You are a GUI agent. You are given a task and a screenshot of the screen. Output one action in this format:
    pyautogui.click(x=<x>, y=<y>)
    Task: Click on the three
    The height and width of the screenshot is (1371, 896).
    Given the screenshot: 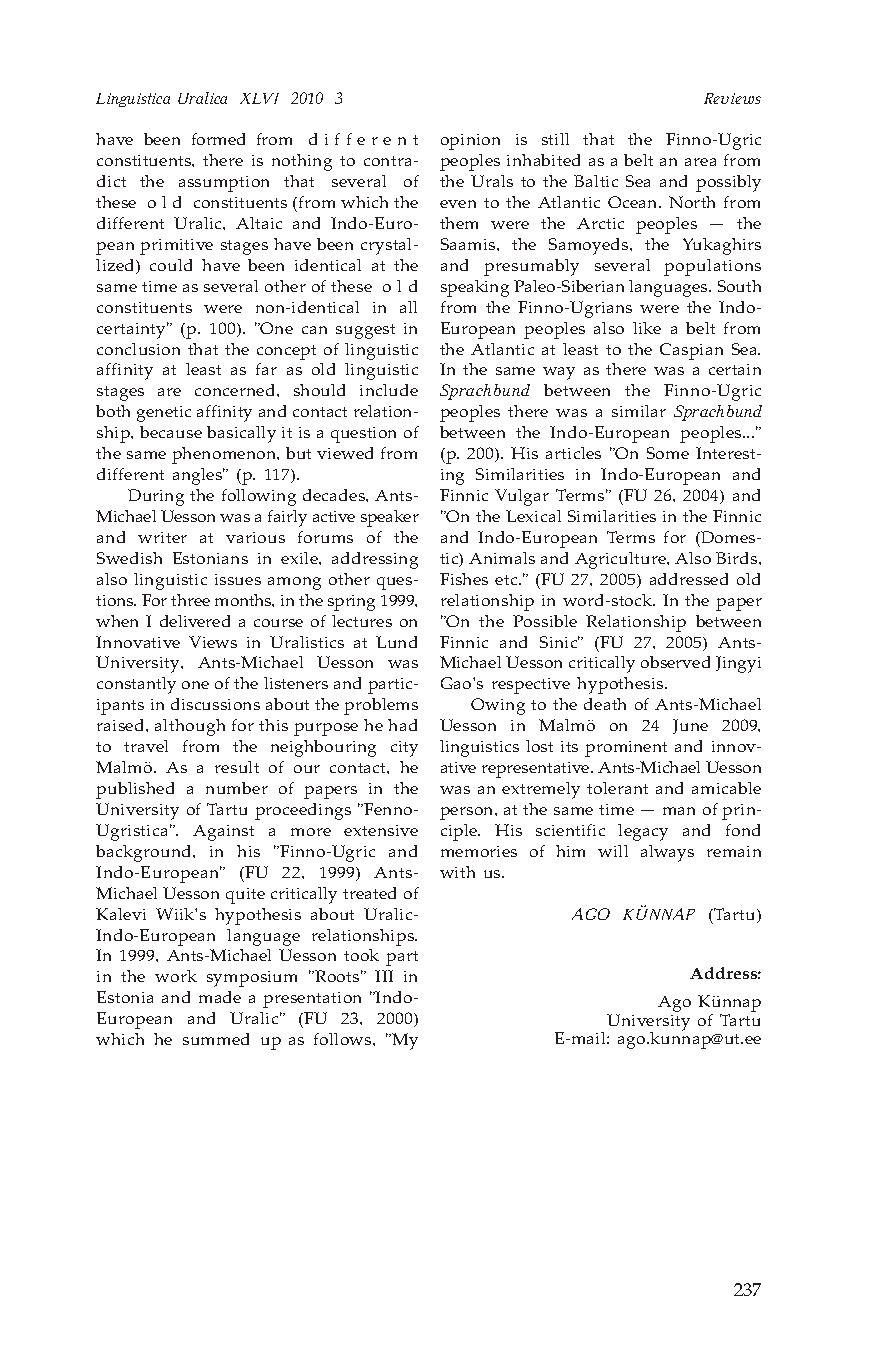 What is the action you would take?
    pyautogui.click(x=190, y=600)
